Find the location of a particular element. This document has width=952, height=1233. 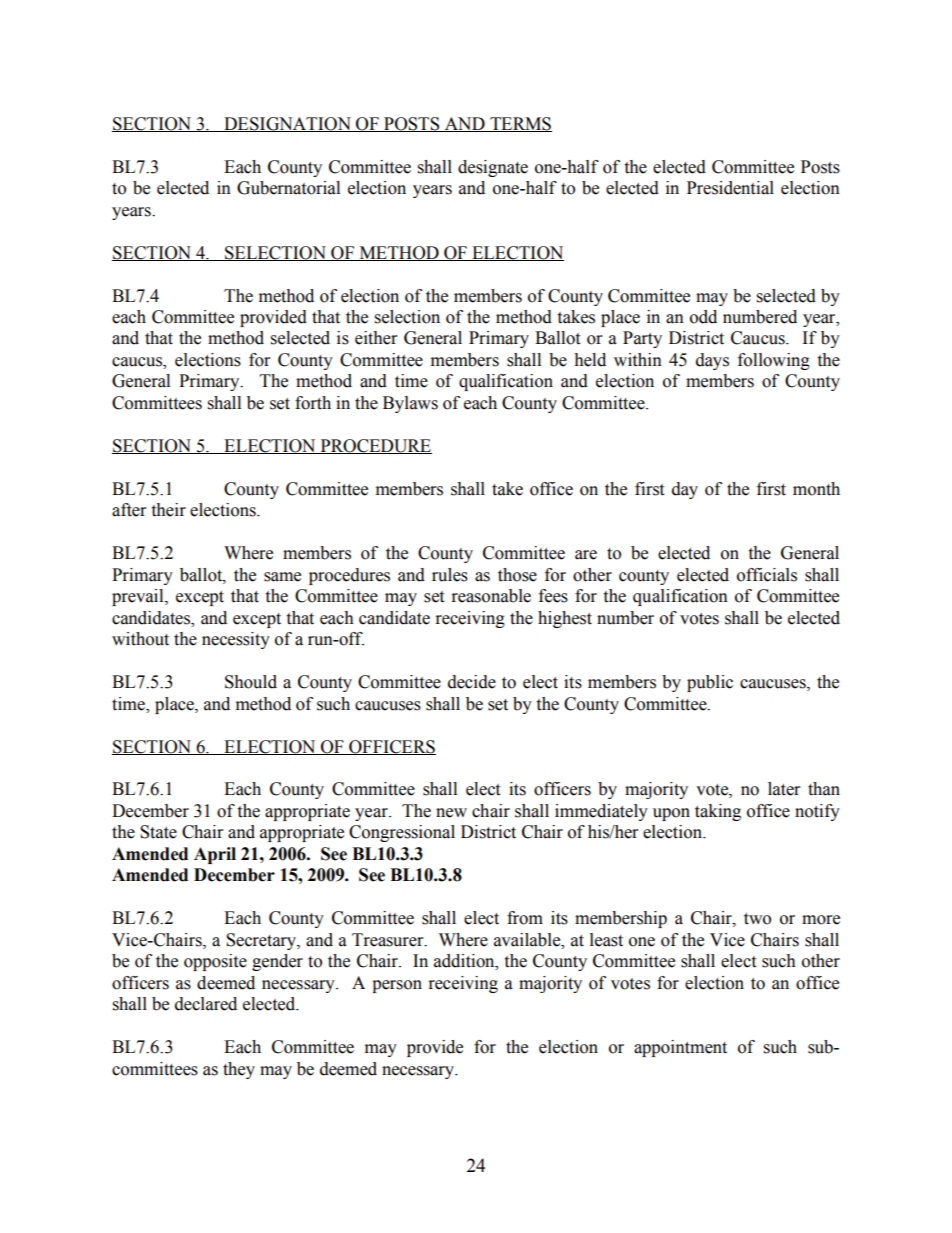

Presidential is located at coordinates (730, 188).
